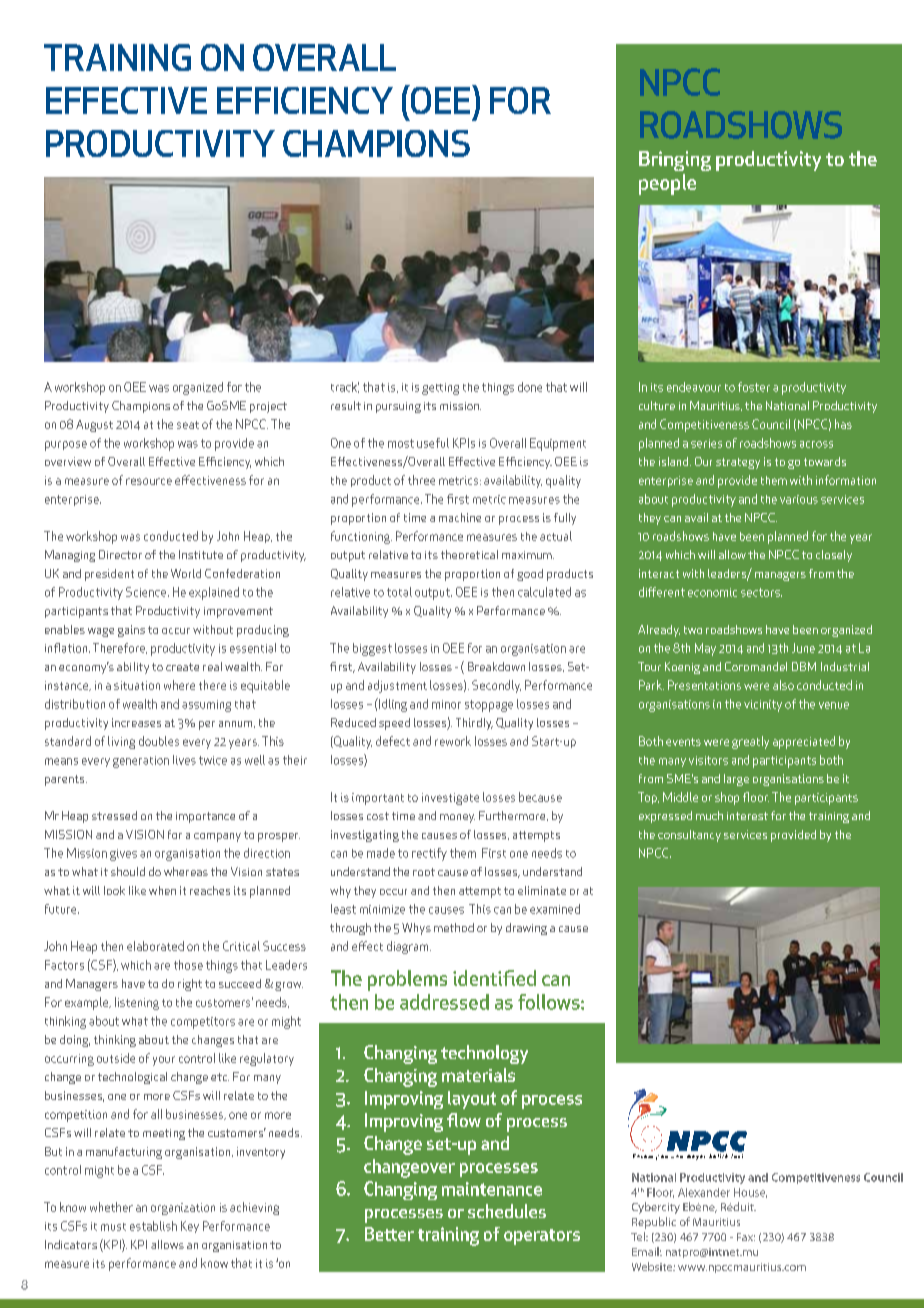 The width and height of the screenshot is (924, 1308). Describe the element at coordinates (750, 1193) in the screenshot. I see `House` at that location.
